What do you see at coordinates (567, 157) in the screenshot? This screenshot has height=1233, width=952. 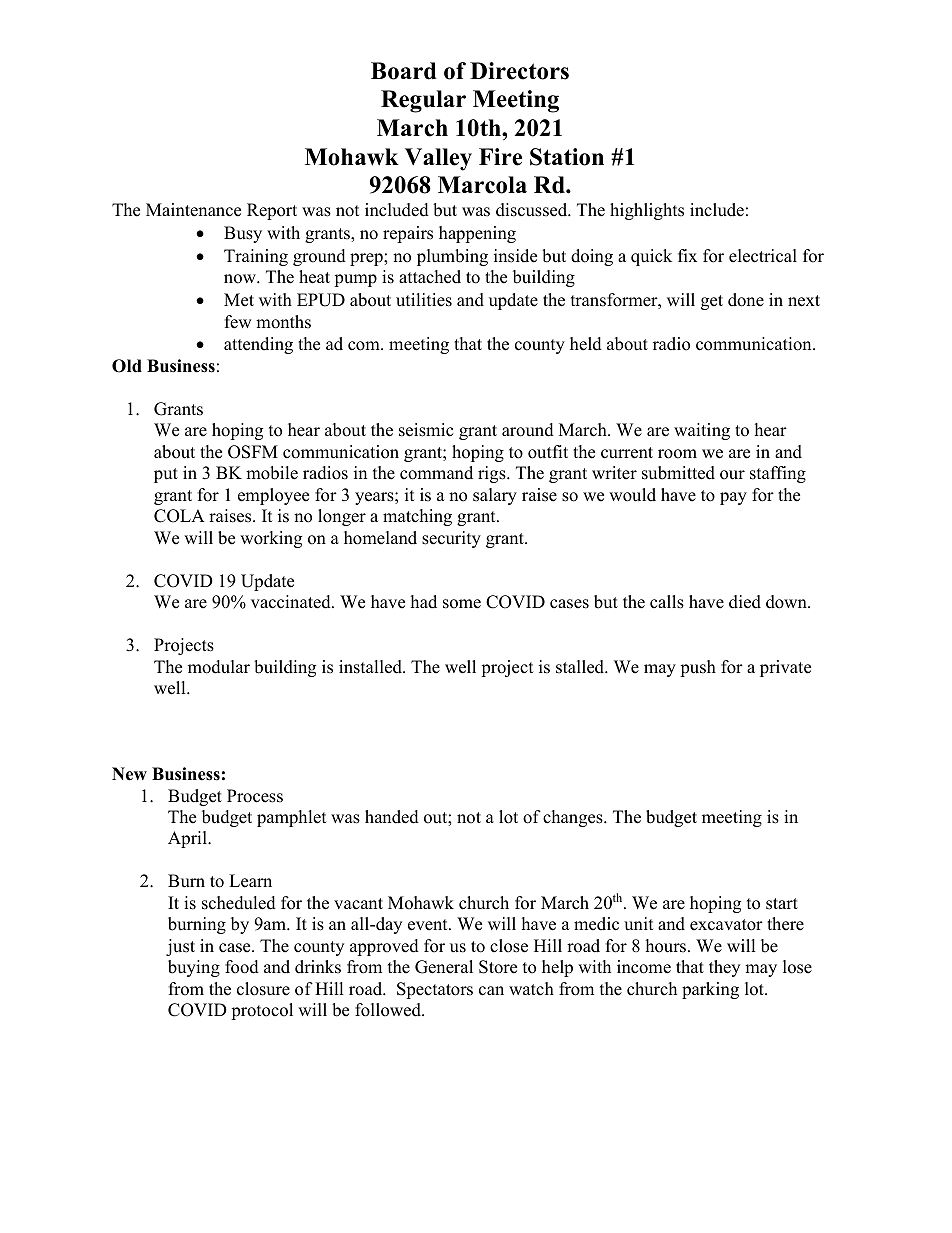 I see `Station` at bounding box center [567, 157].
